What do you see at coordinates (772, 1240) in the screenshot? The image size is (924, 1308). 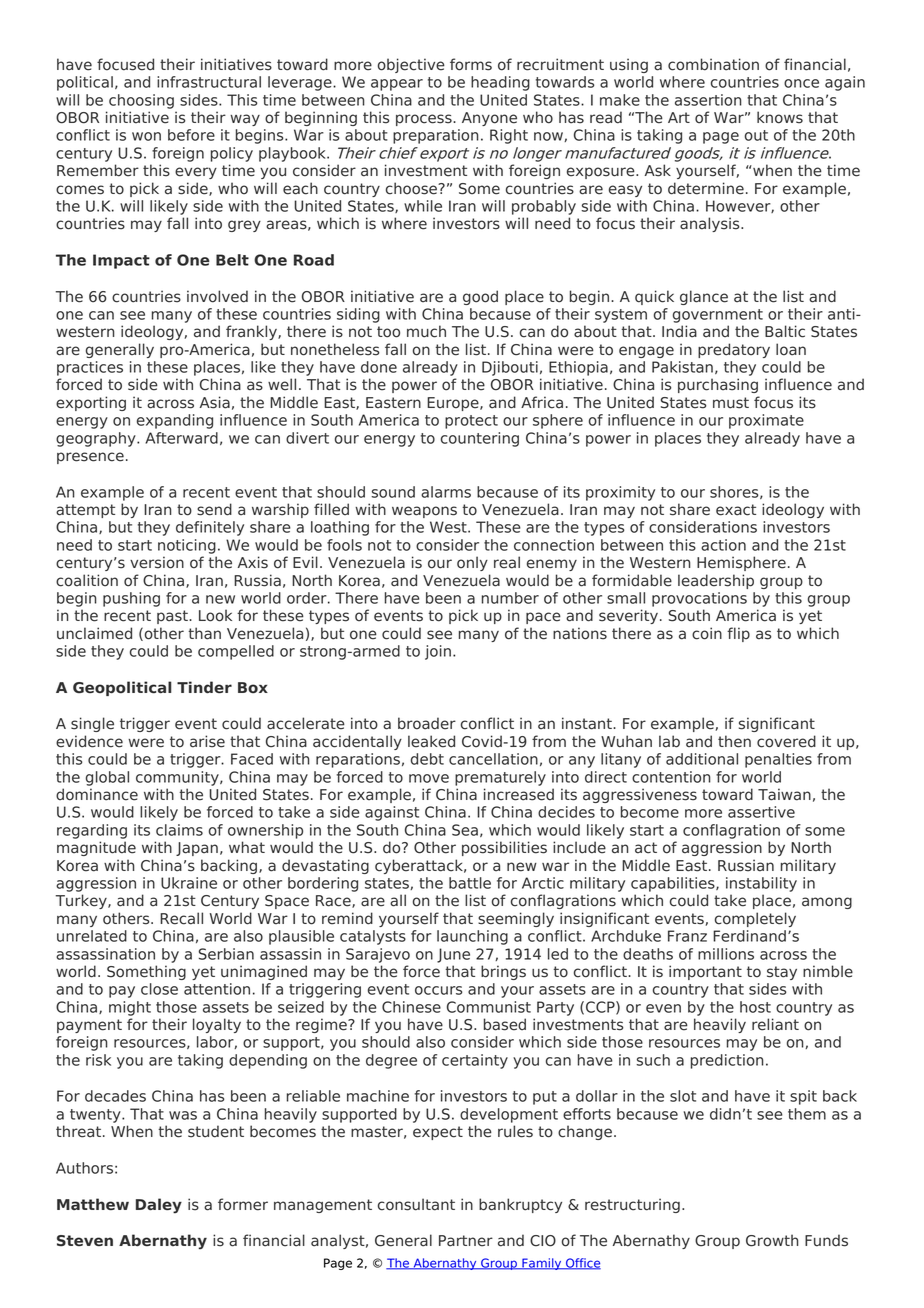 I see `Growth` at bounding box center [772, 1240].
